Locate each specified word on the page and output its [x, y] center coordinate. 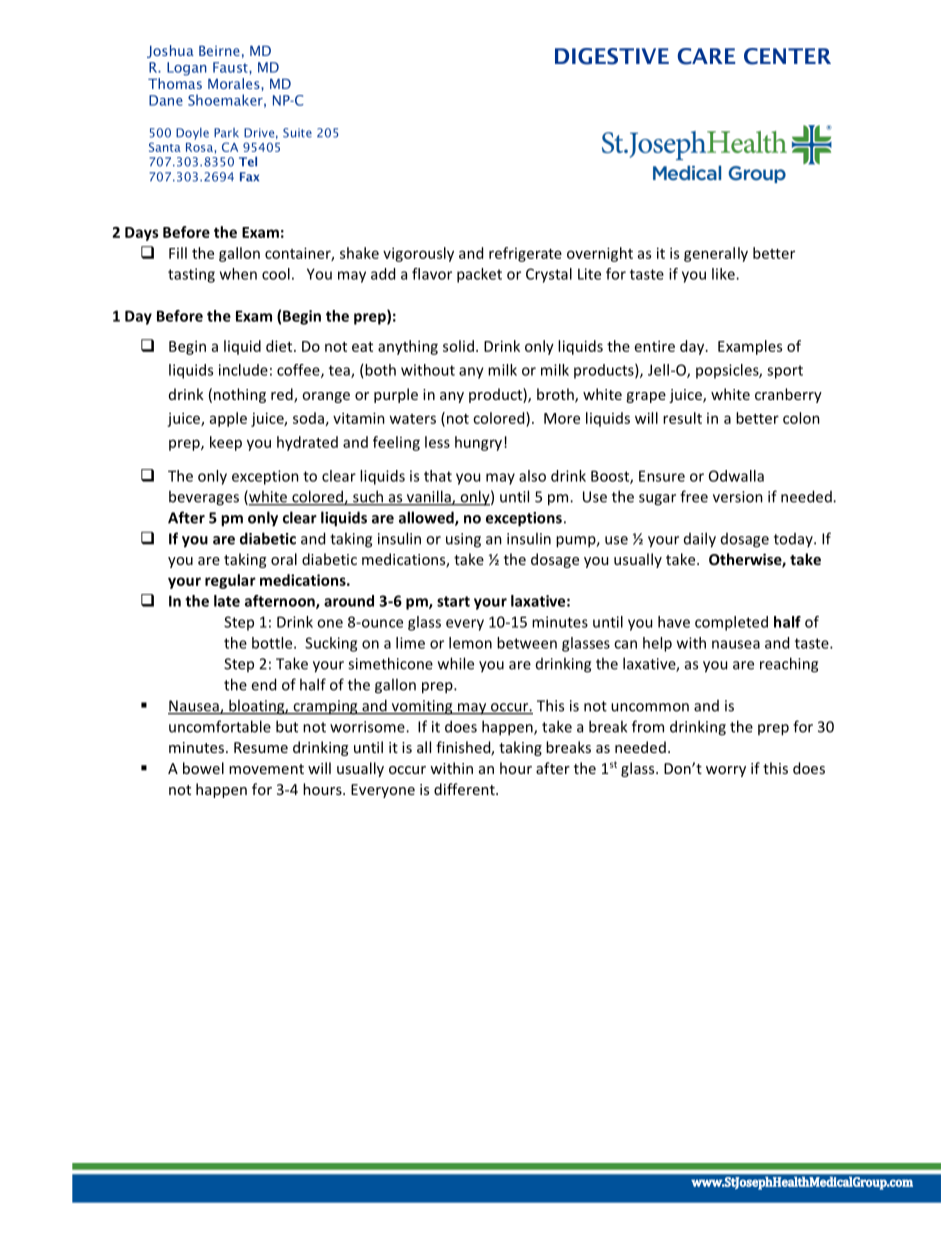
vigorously [418, 254]
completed [731, 623]
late [227, 601]
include [243, 370]
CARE [706, 56]
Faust [231, 67]
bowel [203, 768]
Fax [249, 177]
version [738, 497]
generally [716, 254]
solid [458, 346]
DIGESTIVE [612, 56]
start [453, 601]
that [438, 476]
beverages [204, 498]
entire [655, 346]
